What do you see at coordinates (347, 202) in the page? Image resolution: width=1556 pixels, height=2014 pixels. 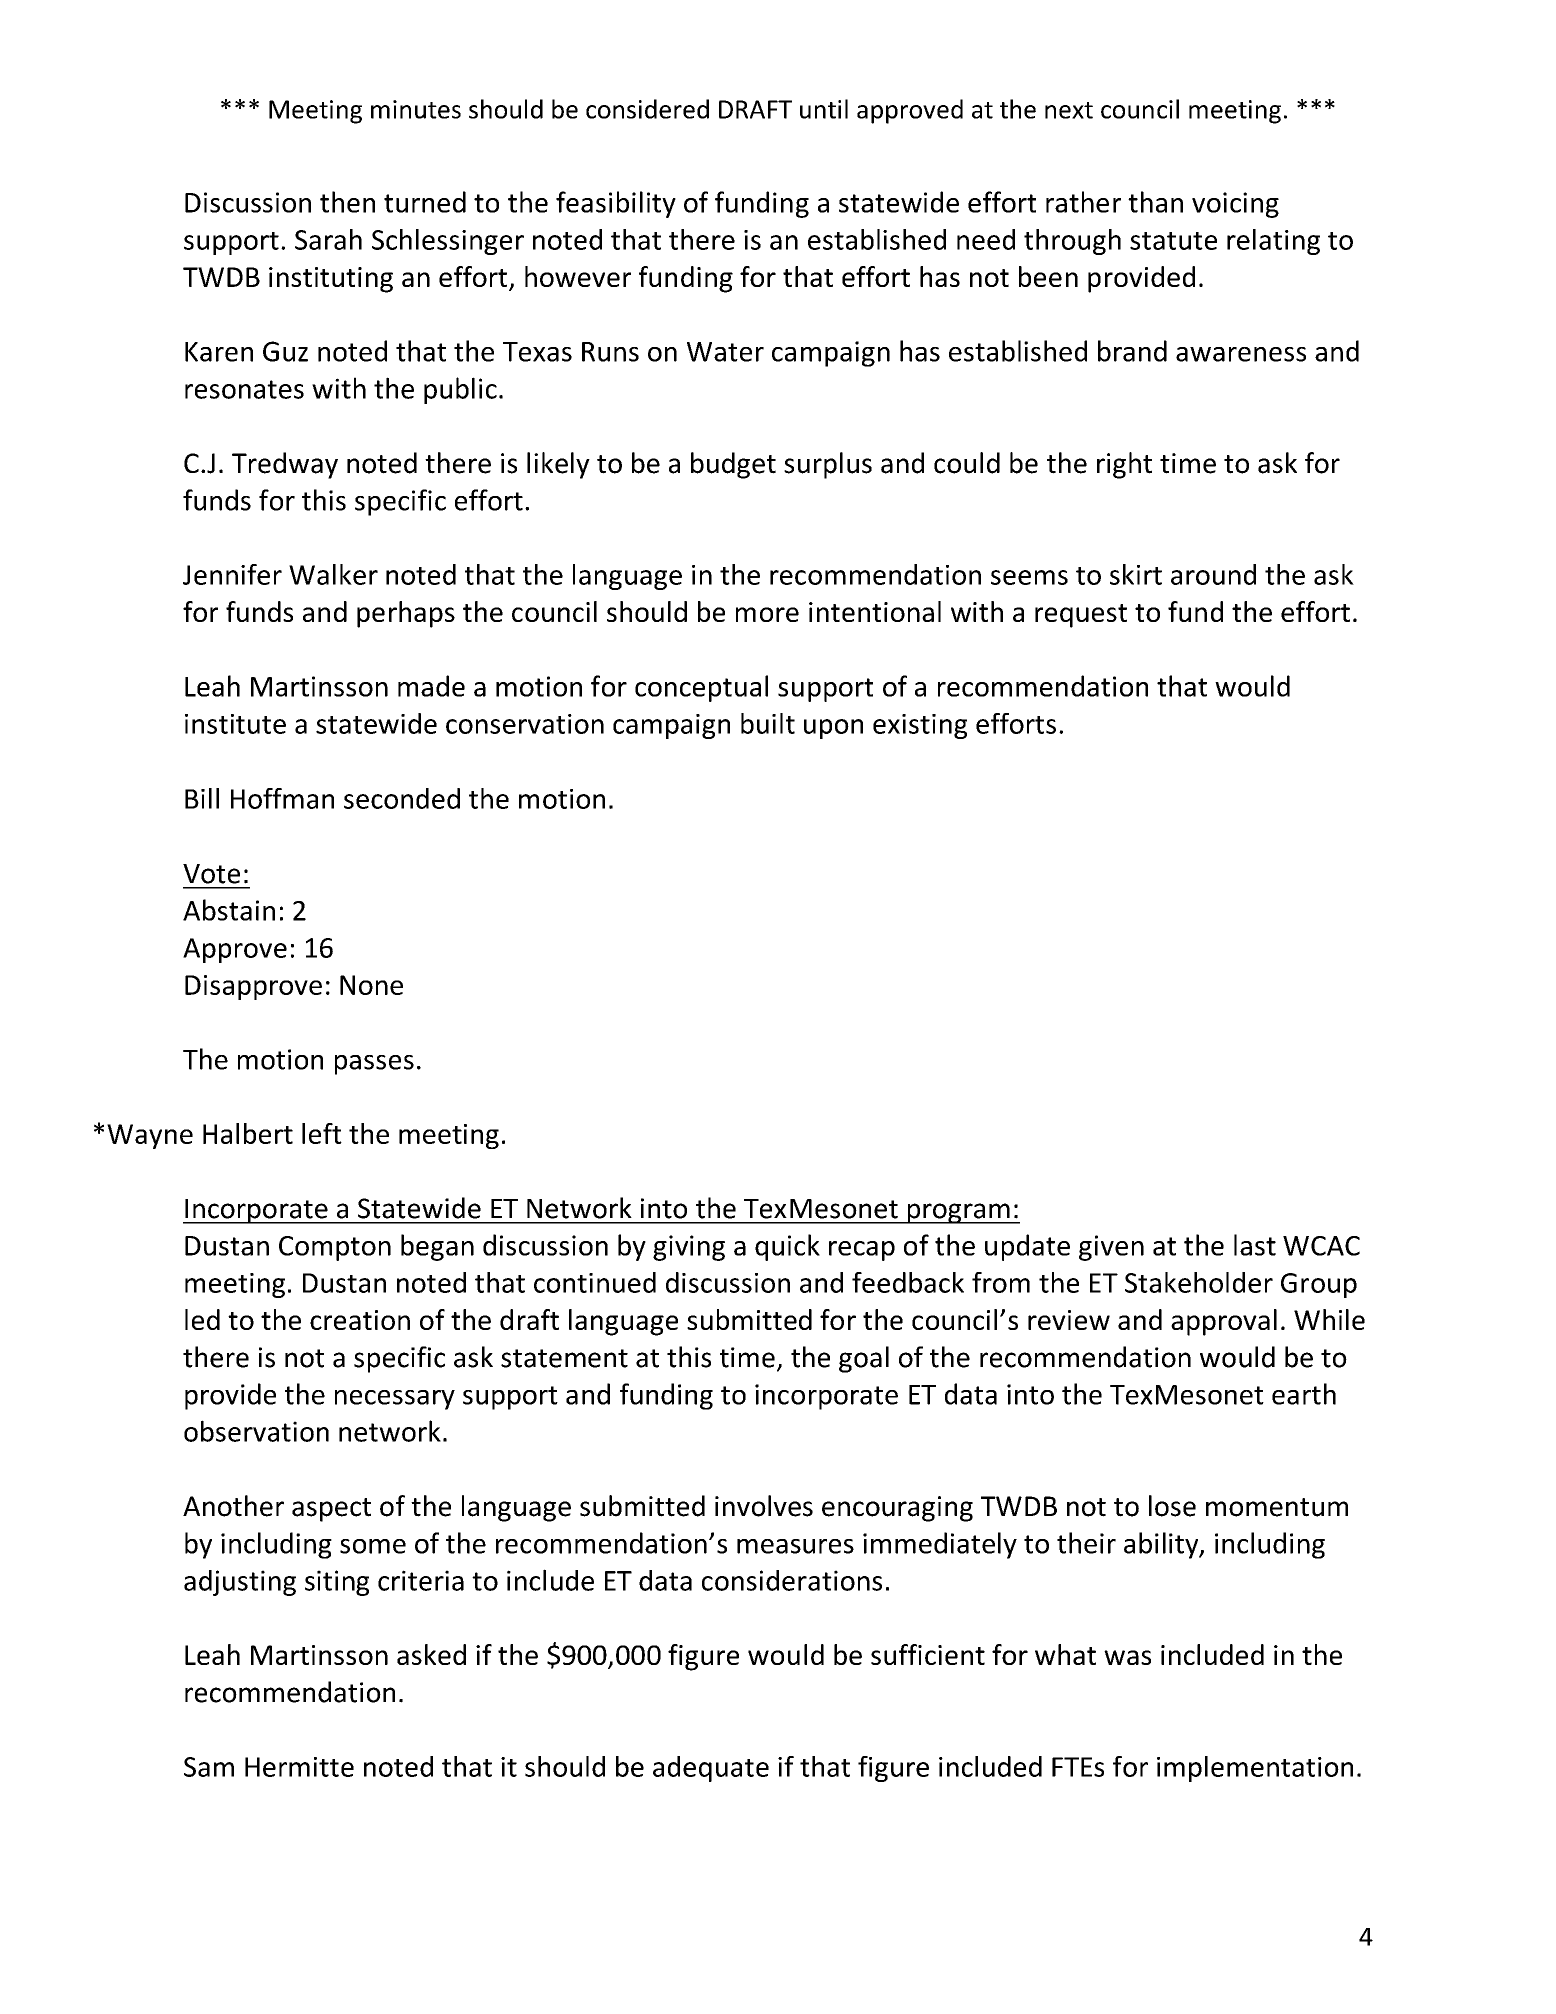 I see `then` at bounding box center [347, 202].
